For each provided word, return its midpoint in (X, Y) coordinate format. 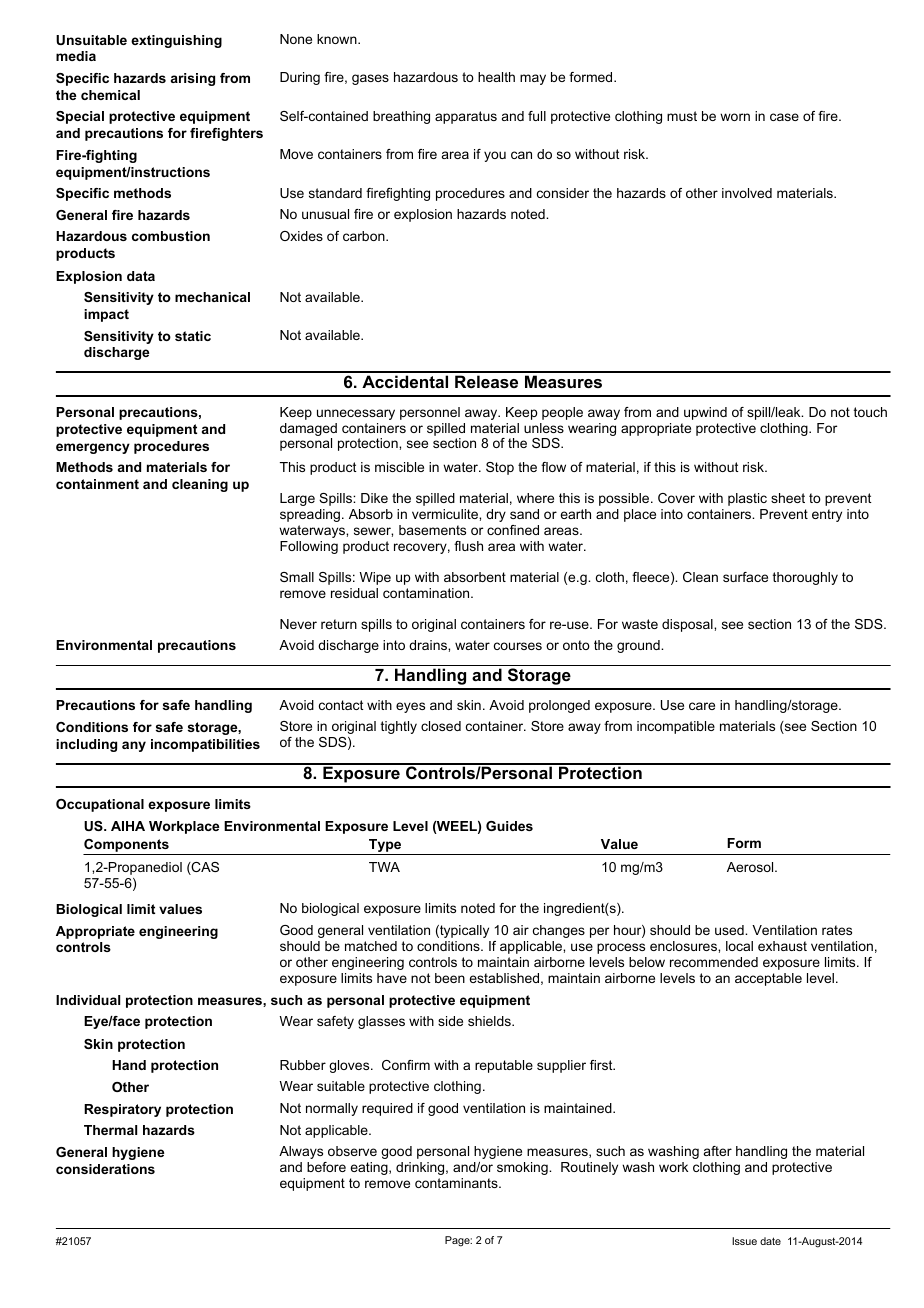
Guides (509, 826)
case (784, 117)
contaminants (457, 1183)
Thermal (110, 1130)
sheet (788, 498)
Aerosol (751, 867)
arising (193, 79)
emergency (93, 448)
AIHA (128, 826)
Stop (500, 468)
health (496, 77)
